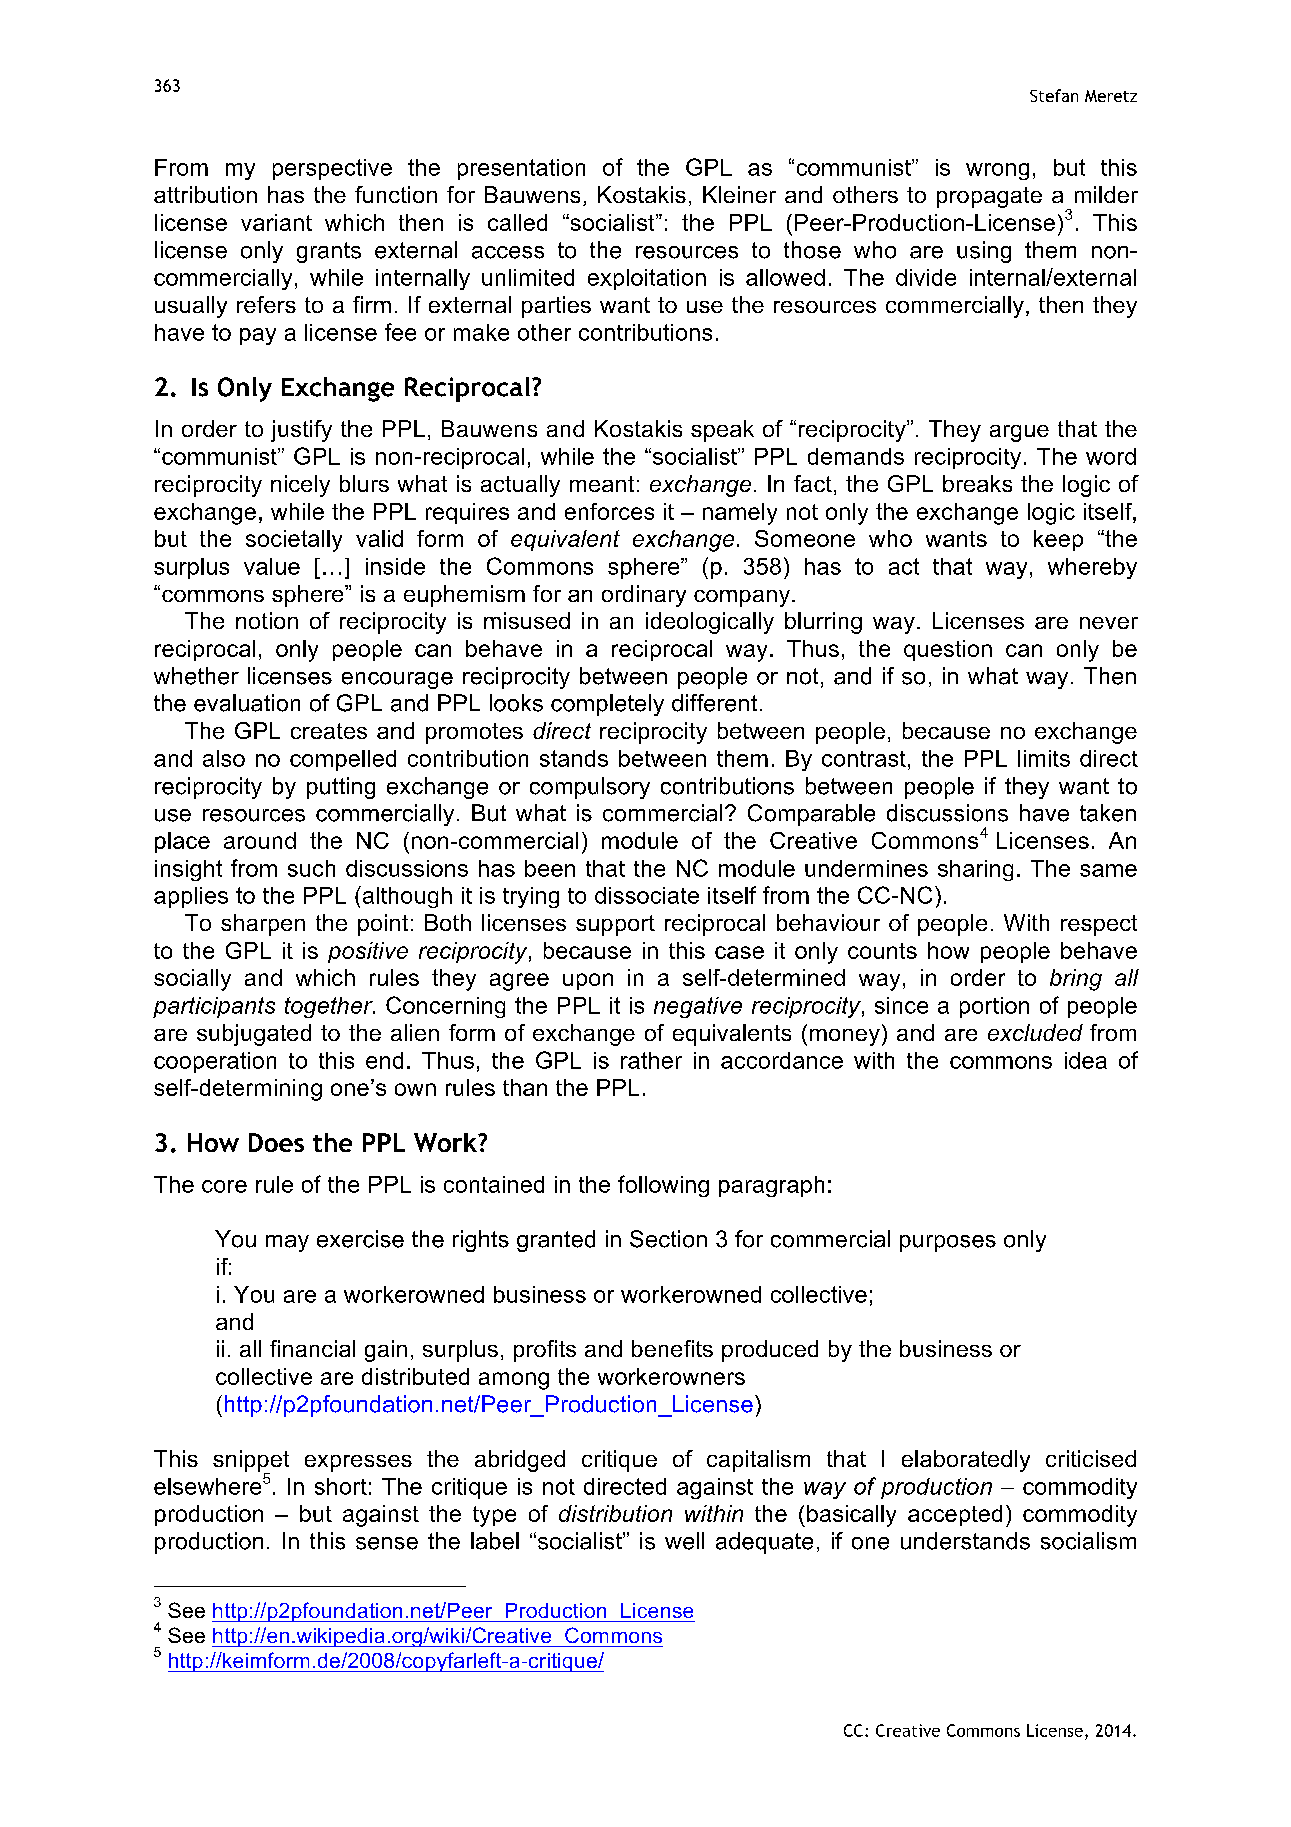  Describe the element at coordinates (997, 171) in the page. I see `wrong` at that location.
